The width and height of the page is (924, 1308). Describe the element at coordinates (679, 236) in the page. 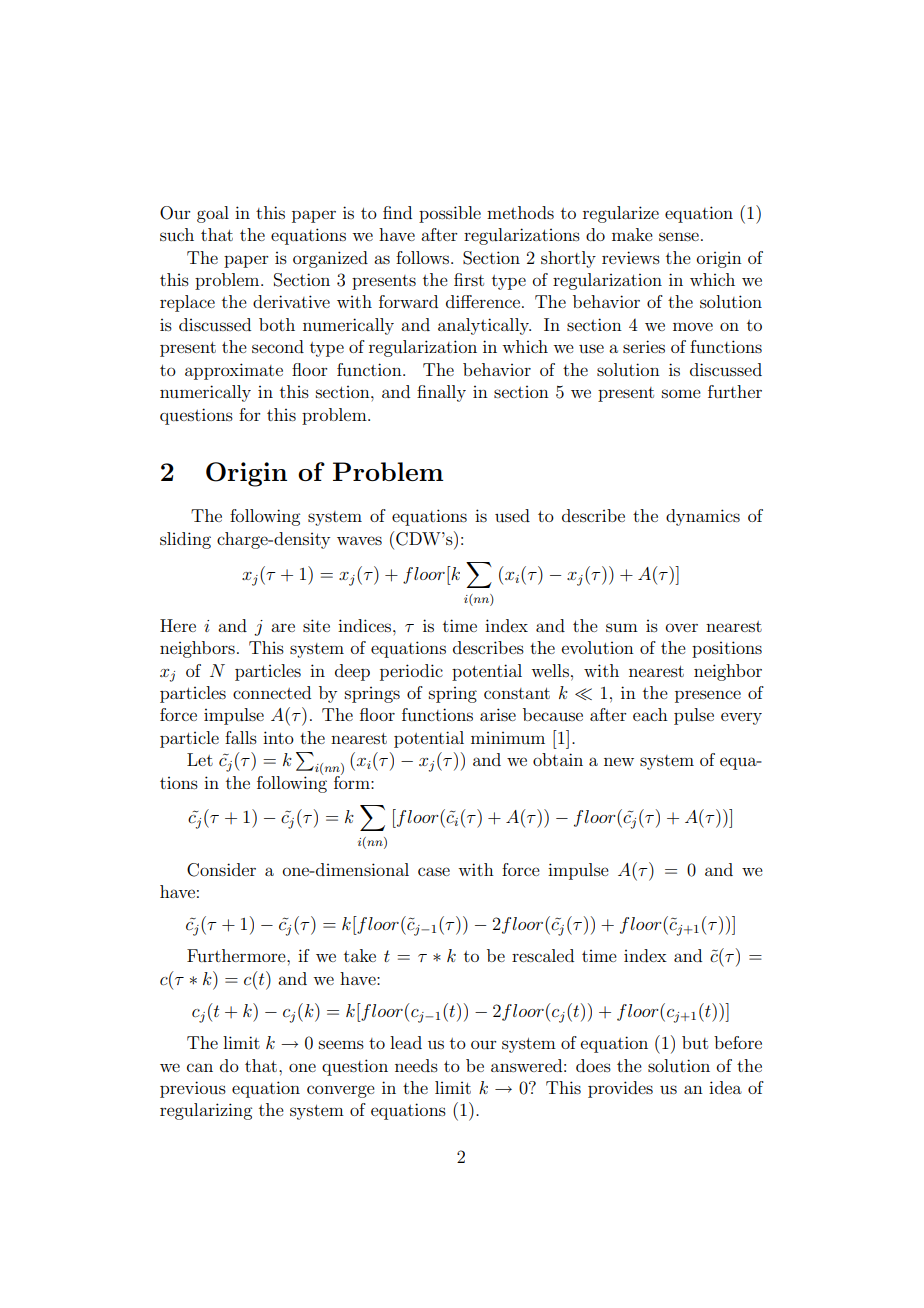

I see `sense` at that location.
